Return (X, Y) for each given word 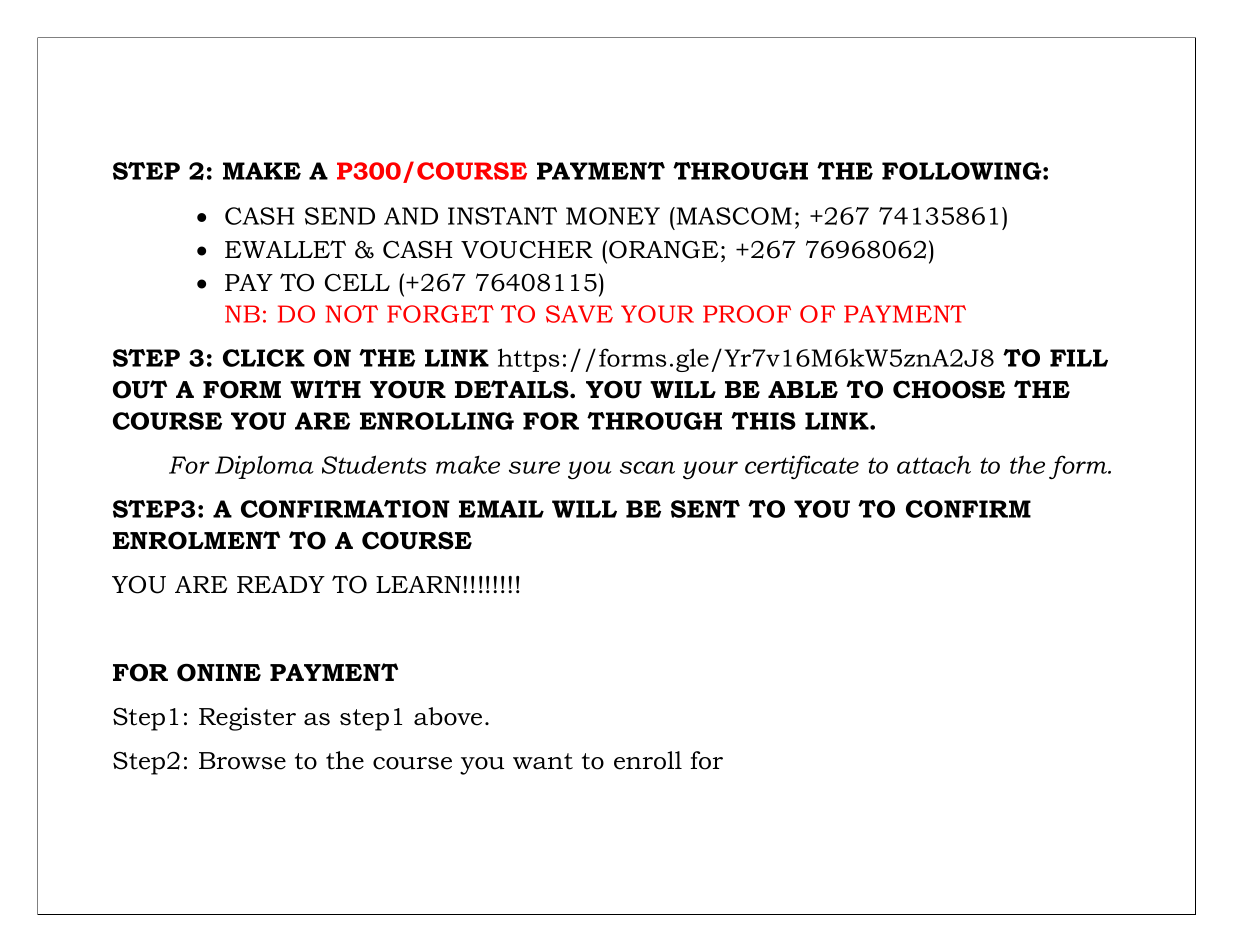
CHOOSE (949, 389)
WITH (325, 389)
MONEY (613, 216)
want (543, 761)
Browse (242, 761)
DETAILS (513, 389)
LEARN (420, 584)
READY (281, 584)
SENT (705, 509)
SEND (340, 216)
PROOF (747, 314)
